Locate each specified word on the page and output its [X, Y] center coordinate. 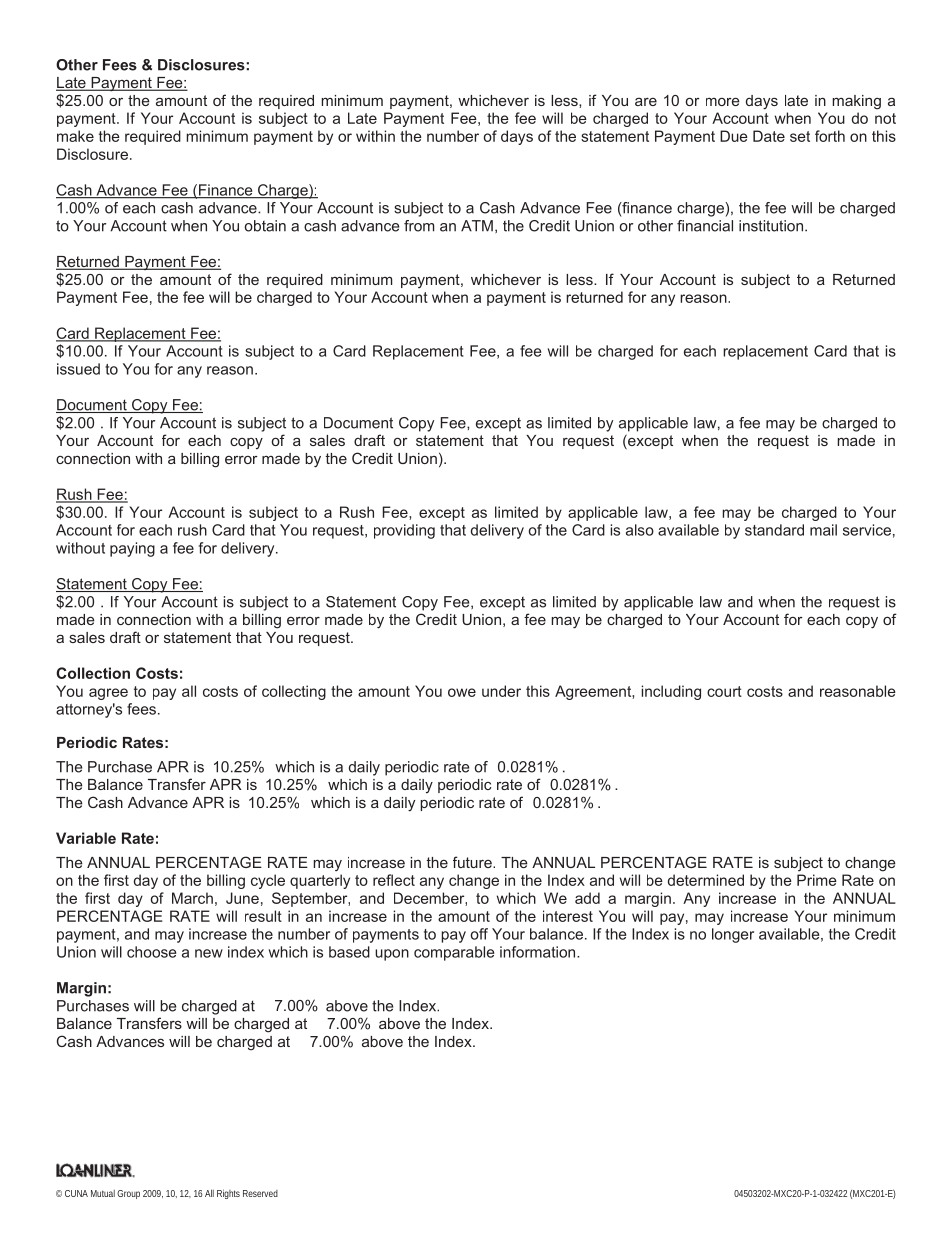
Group [128, 1194]
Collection [93, 673]
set [800, 136]
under [501, 691]
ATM [477, 226]
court [724, 691]
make [75, 136]
